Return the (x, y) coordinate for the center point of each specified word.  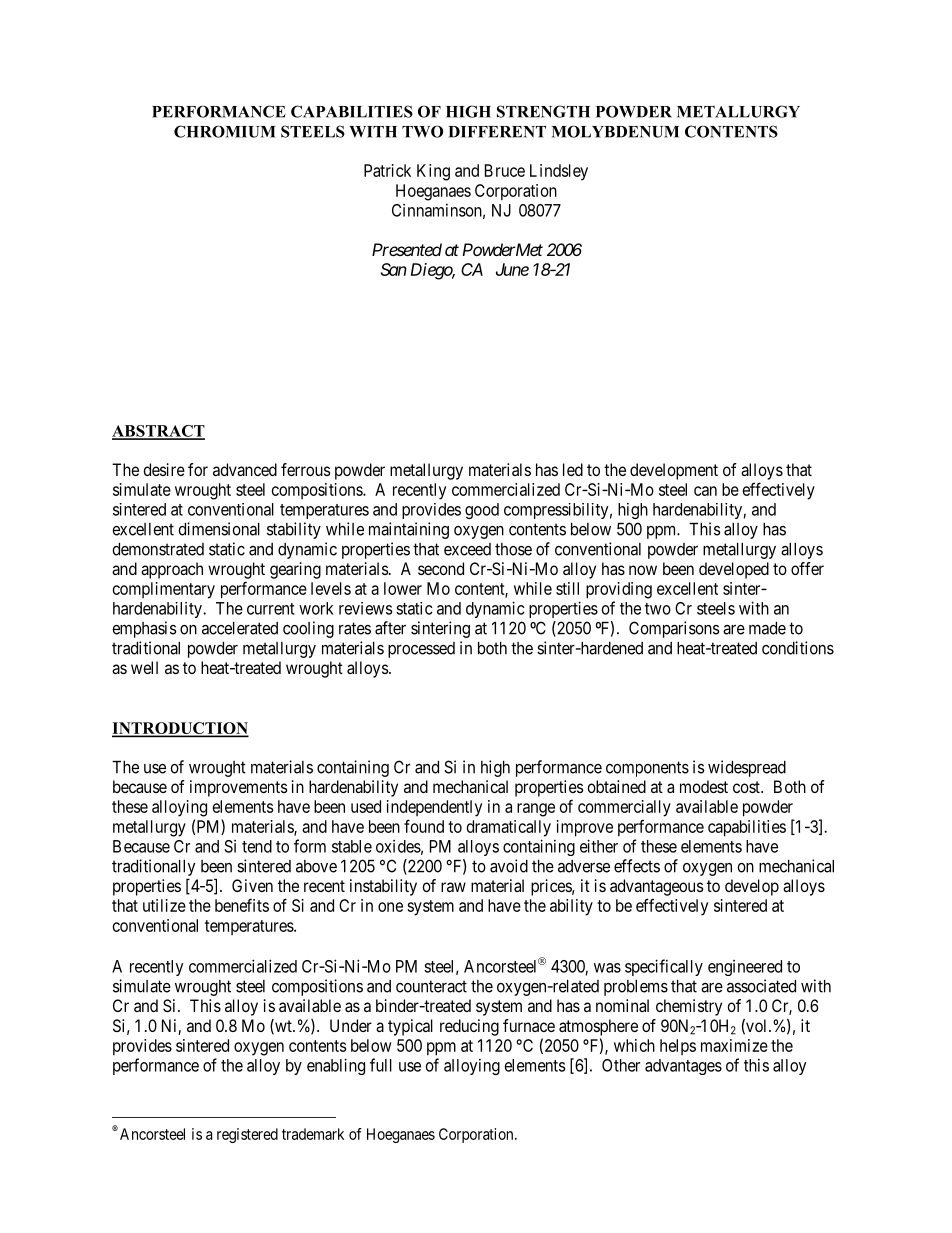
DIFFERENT (497, 132)
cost (747, 787)
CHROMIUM (225, 131)
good (482, 511)
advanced (245, 469)
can (705, 491)
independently (434, 808)
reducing (469, 1027)
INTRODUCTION (180, 729)
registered (247, 1135)
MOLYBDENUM (615, 131)
